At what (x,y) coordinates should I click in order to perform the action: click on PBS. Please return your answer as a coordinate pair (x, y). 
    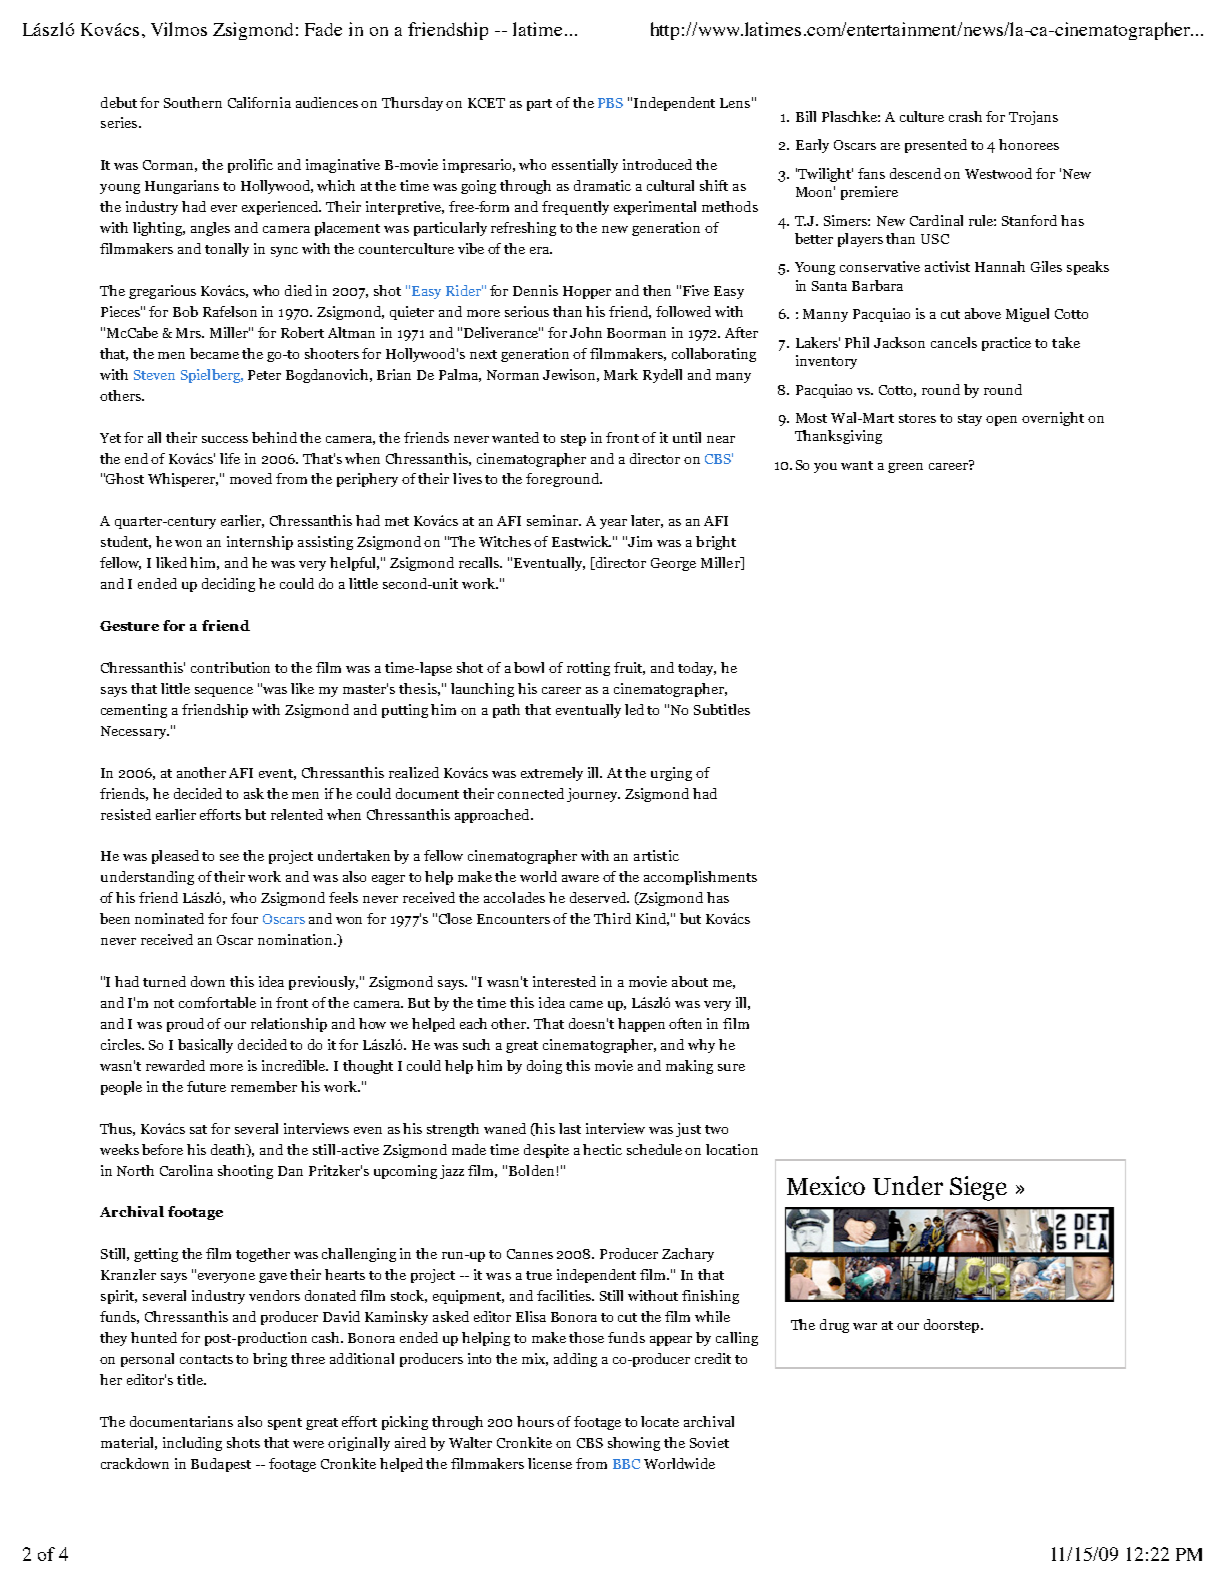
    Looking at the image, I should click on (610, 103).
